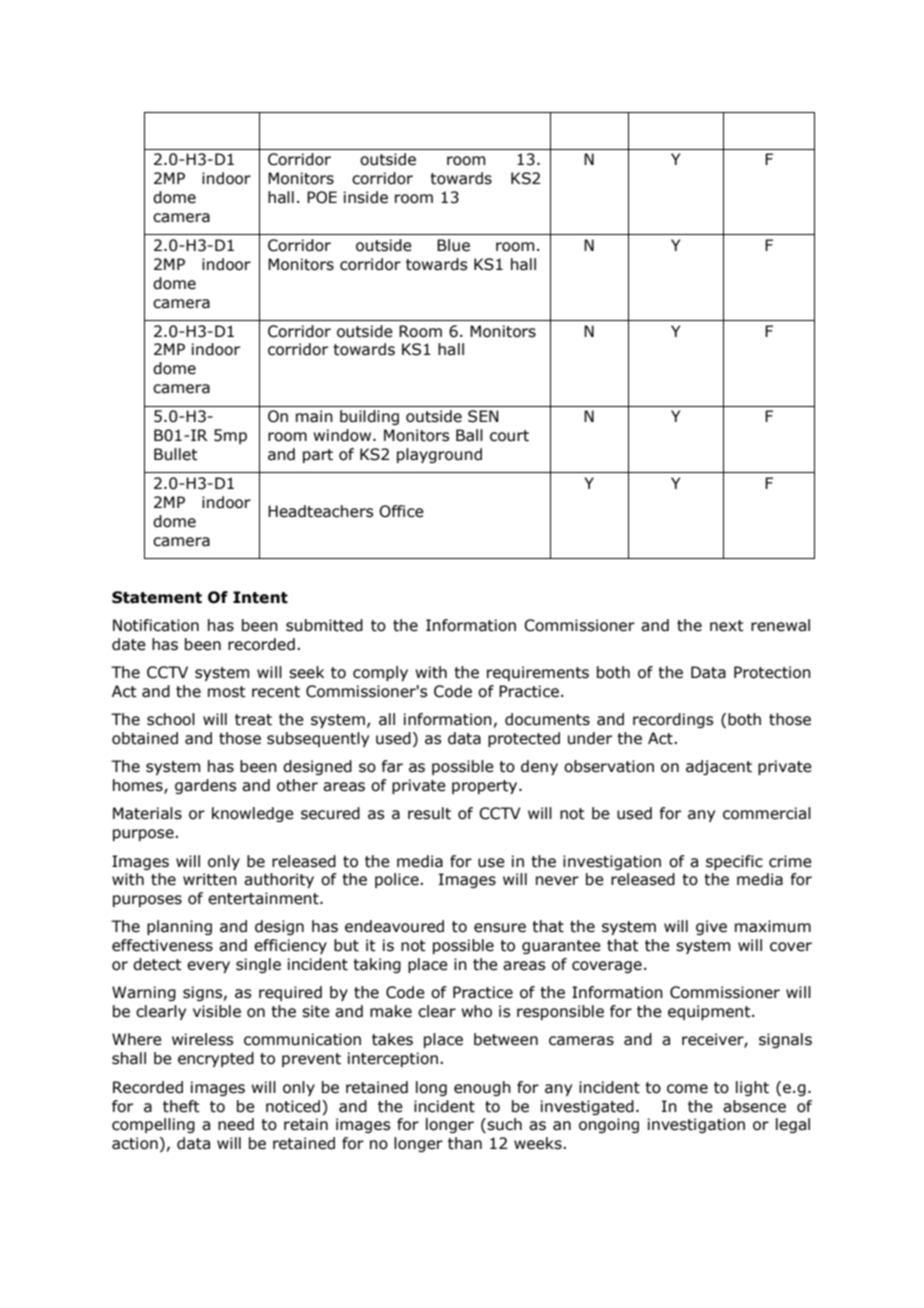 The height and width of the screenshot is (1308, 924). Describe the element at coordinates (772, 672) in the screenshot. I see `Protection` at that location.
